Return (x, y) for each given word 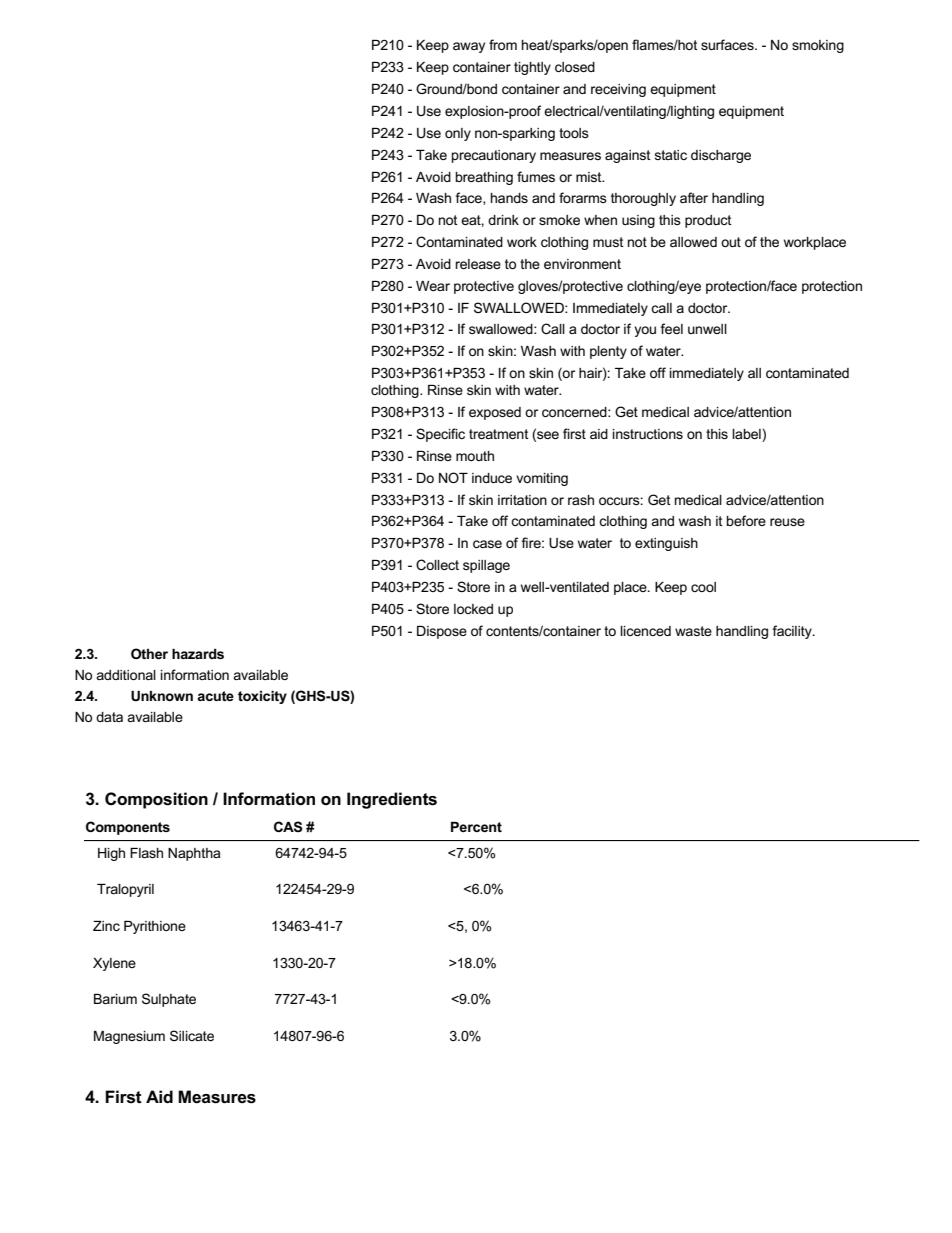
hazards (198, 654)
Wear (433, 286)
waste (693, 631)
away (469, 47)
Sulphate (169, 1000)
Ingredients (392, 800)
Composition (156, 800)
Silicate (192, 1035)
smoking (818, 46)
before (746, 520)
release (478, 264)
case (487, 544)
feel (672, 328)
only (458, 134)
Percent (476, 827)
